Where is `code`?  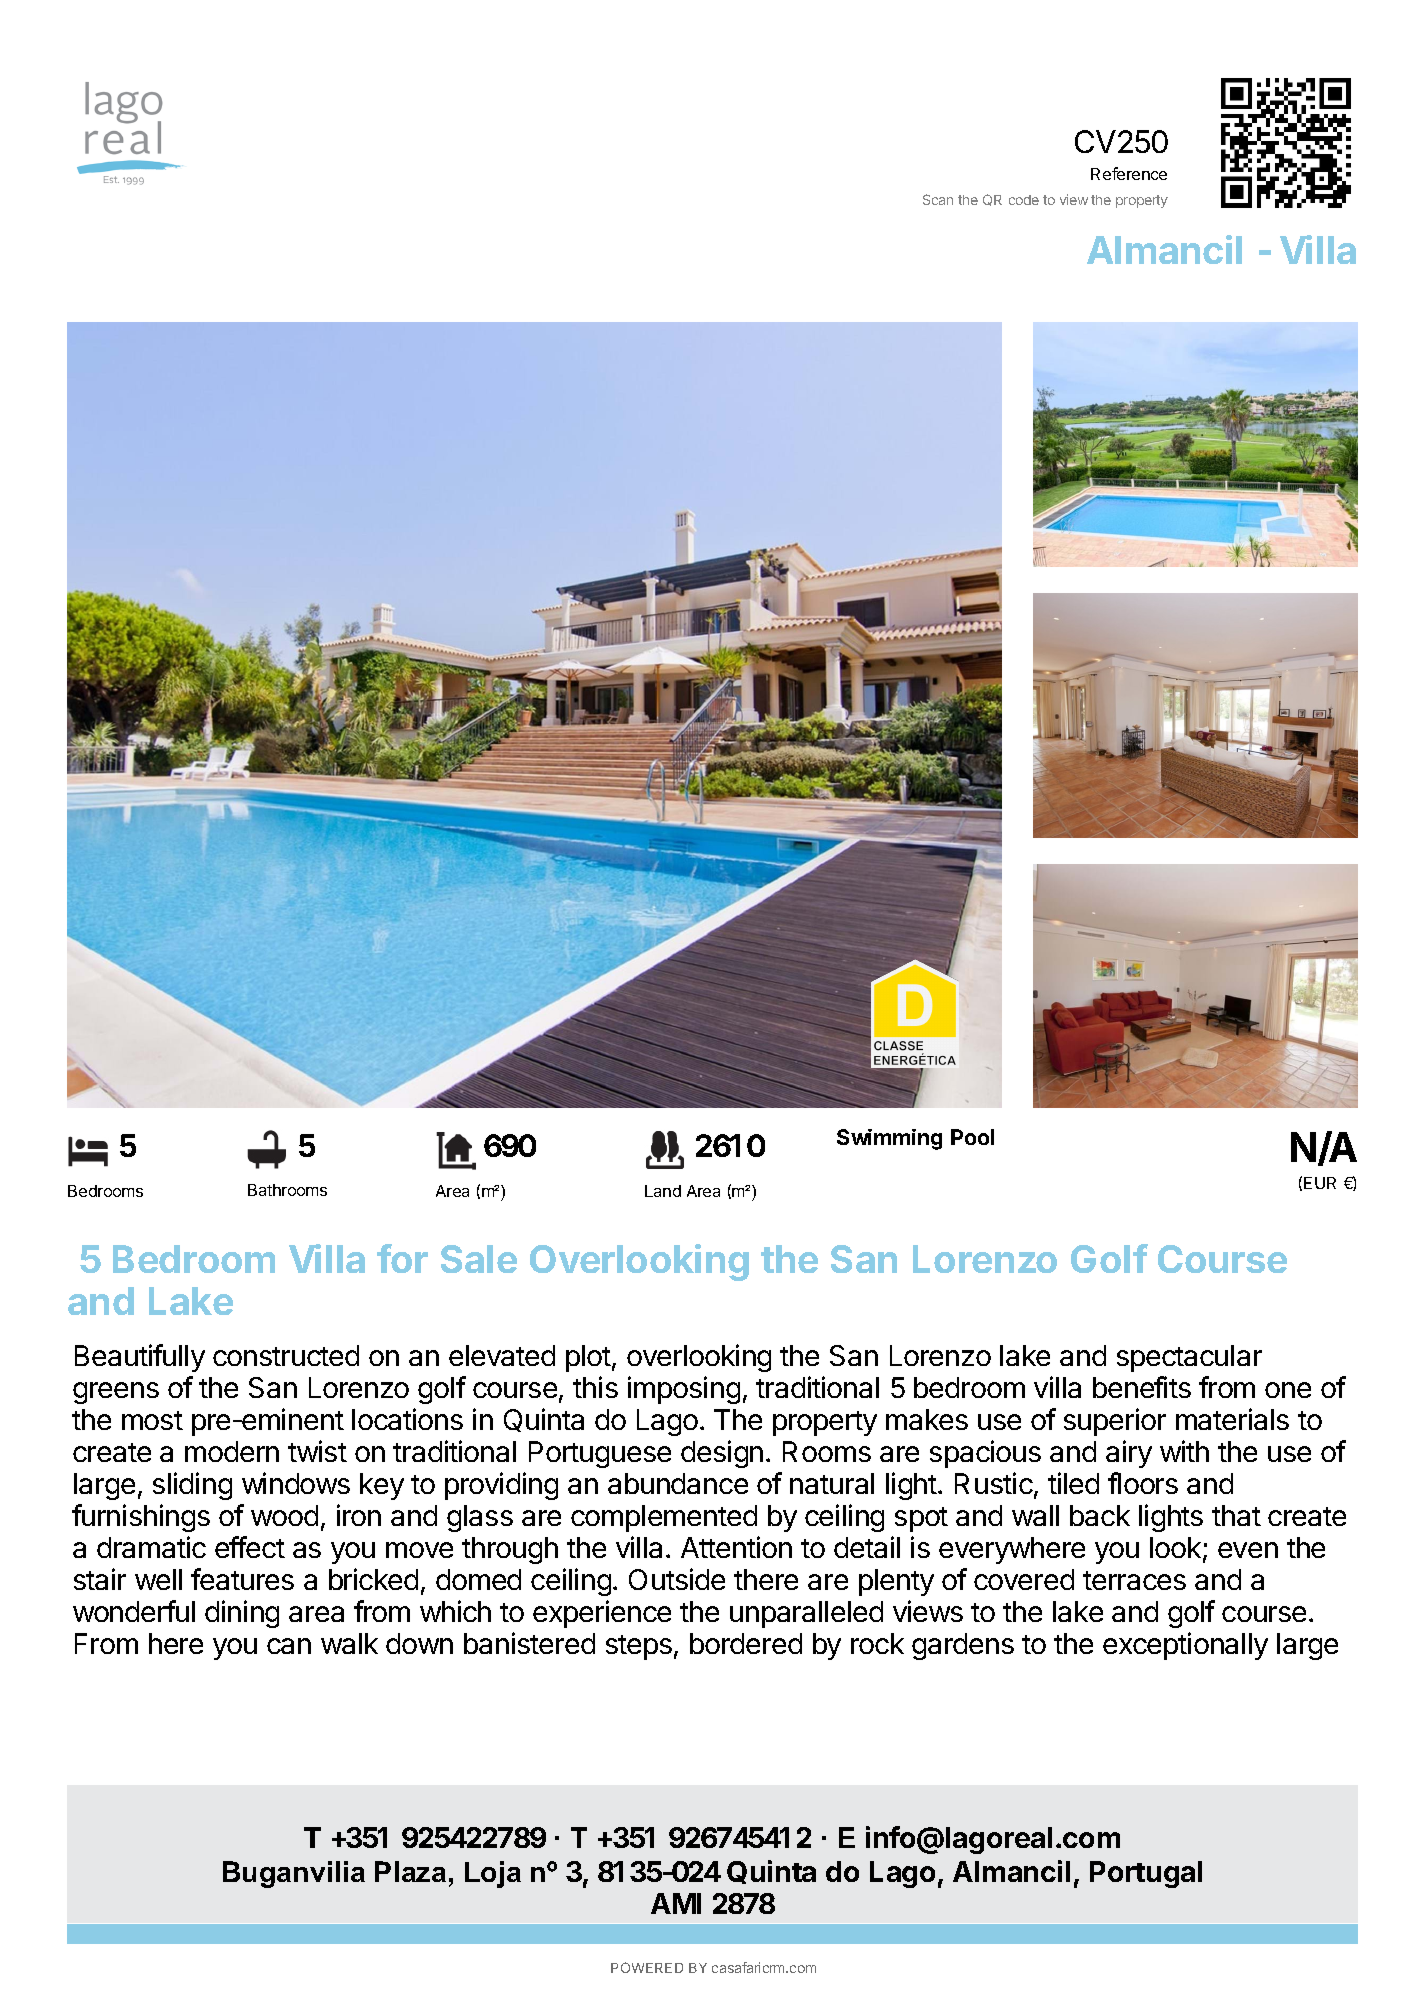 code is located at coordinates (1024, 200).
